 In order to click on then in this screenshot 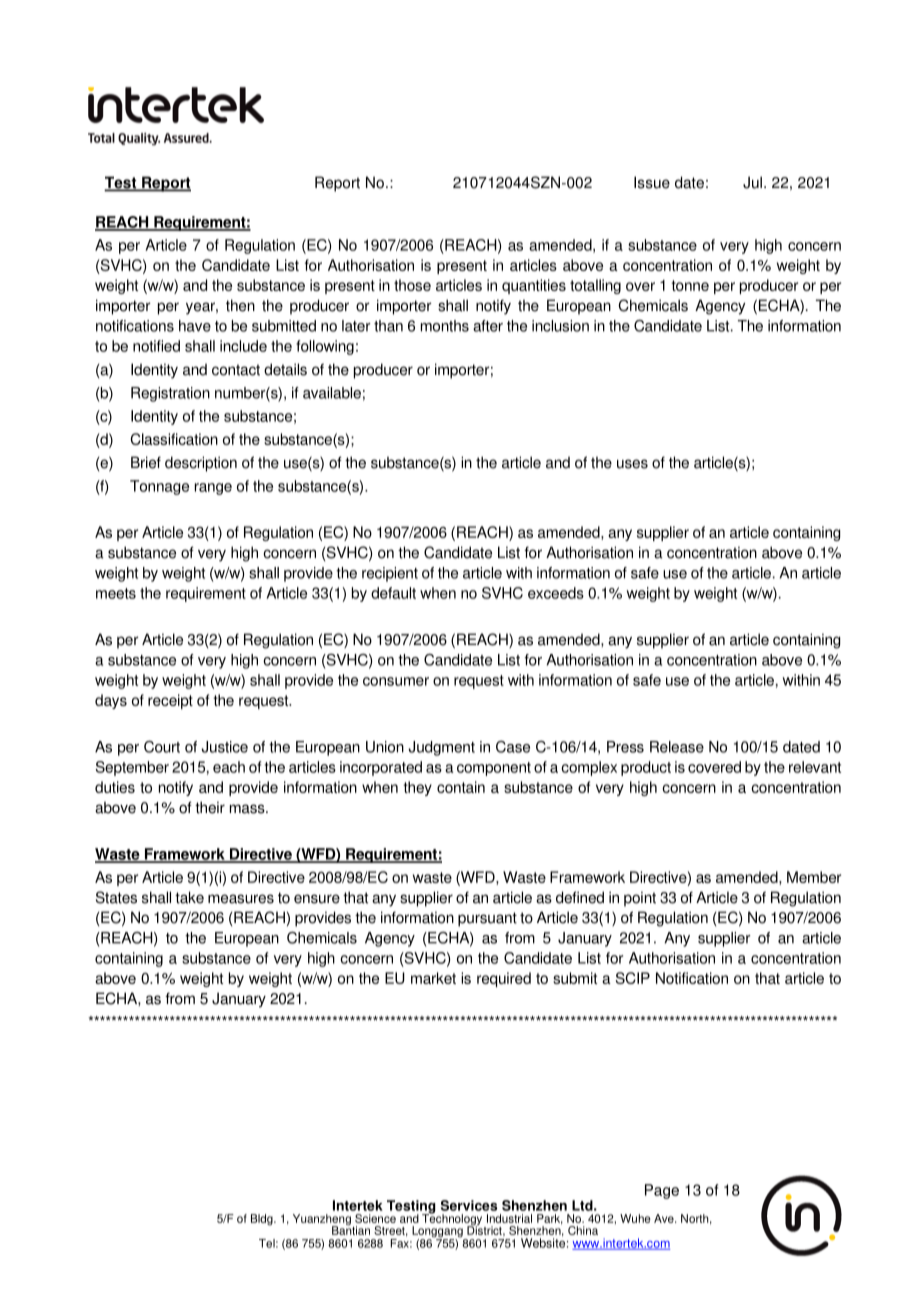, I will do `click(240, 305)`.
